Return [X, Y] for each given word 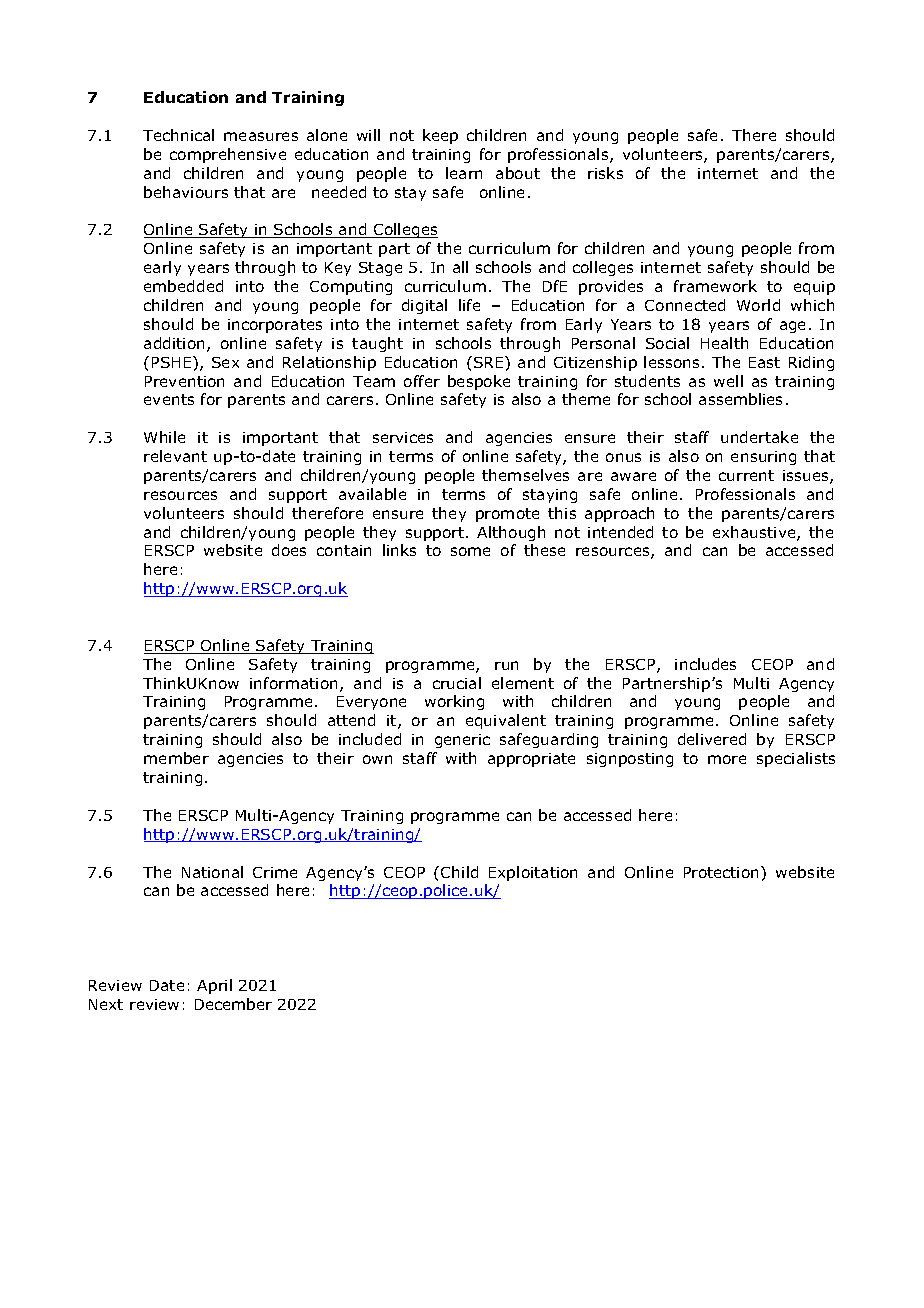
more [727, 759]
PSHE [173, 362]
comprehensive [228, 155]
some [470, 551]
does [289, 550]
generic [462, 741]
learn [464, 173]
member [176, 758]
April [214, 986]
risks [605, 173]
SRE [490, 362]
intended [620, 532]
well [728, 381]
